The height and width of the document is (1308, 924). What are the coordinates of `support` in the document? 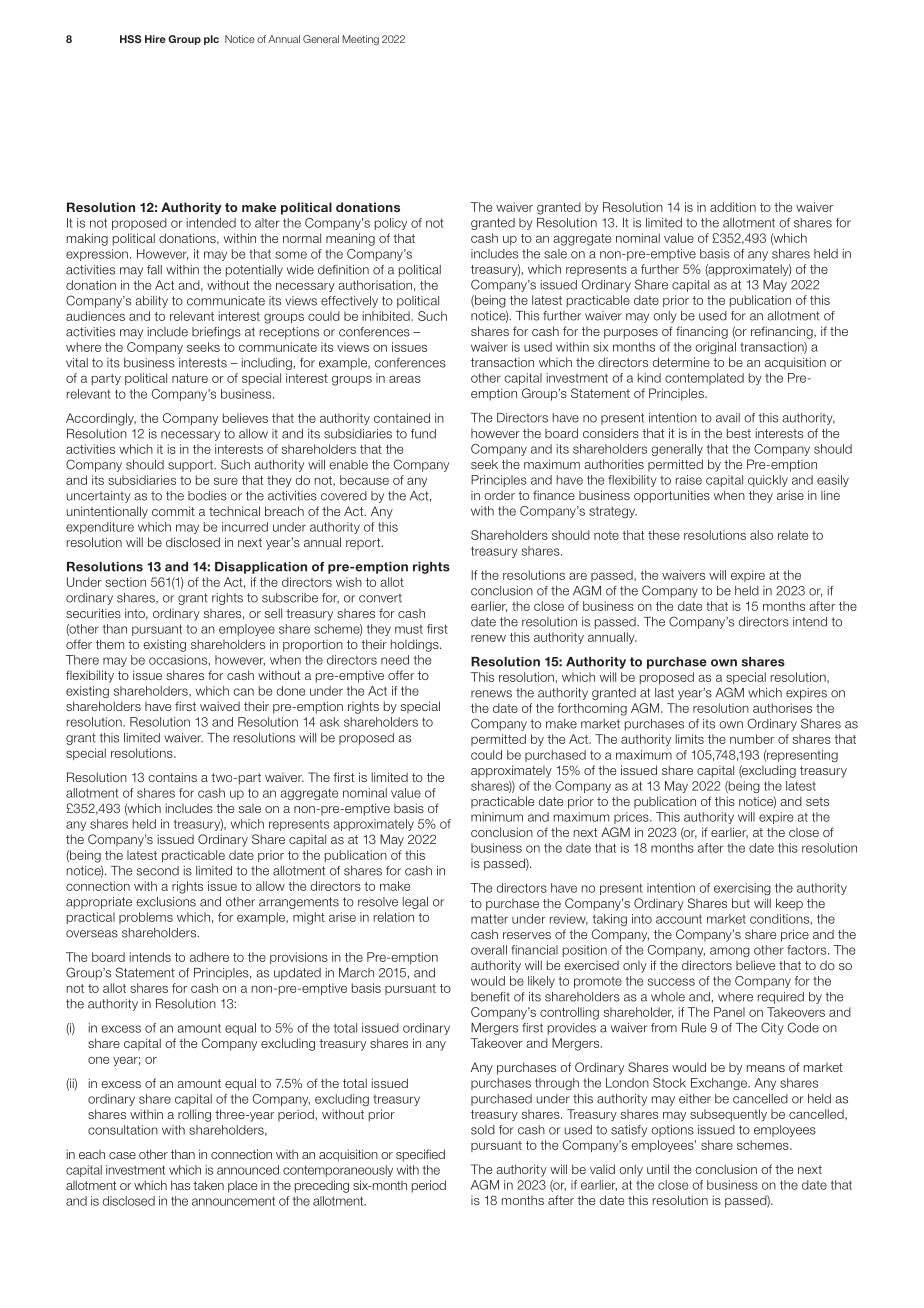 It's located at (192, 466).
